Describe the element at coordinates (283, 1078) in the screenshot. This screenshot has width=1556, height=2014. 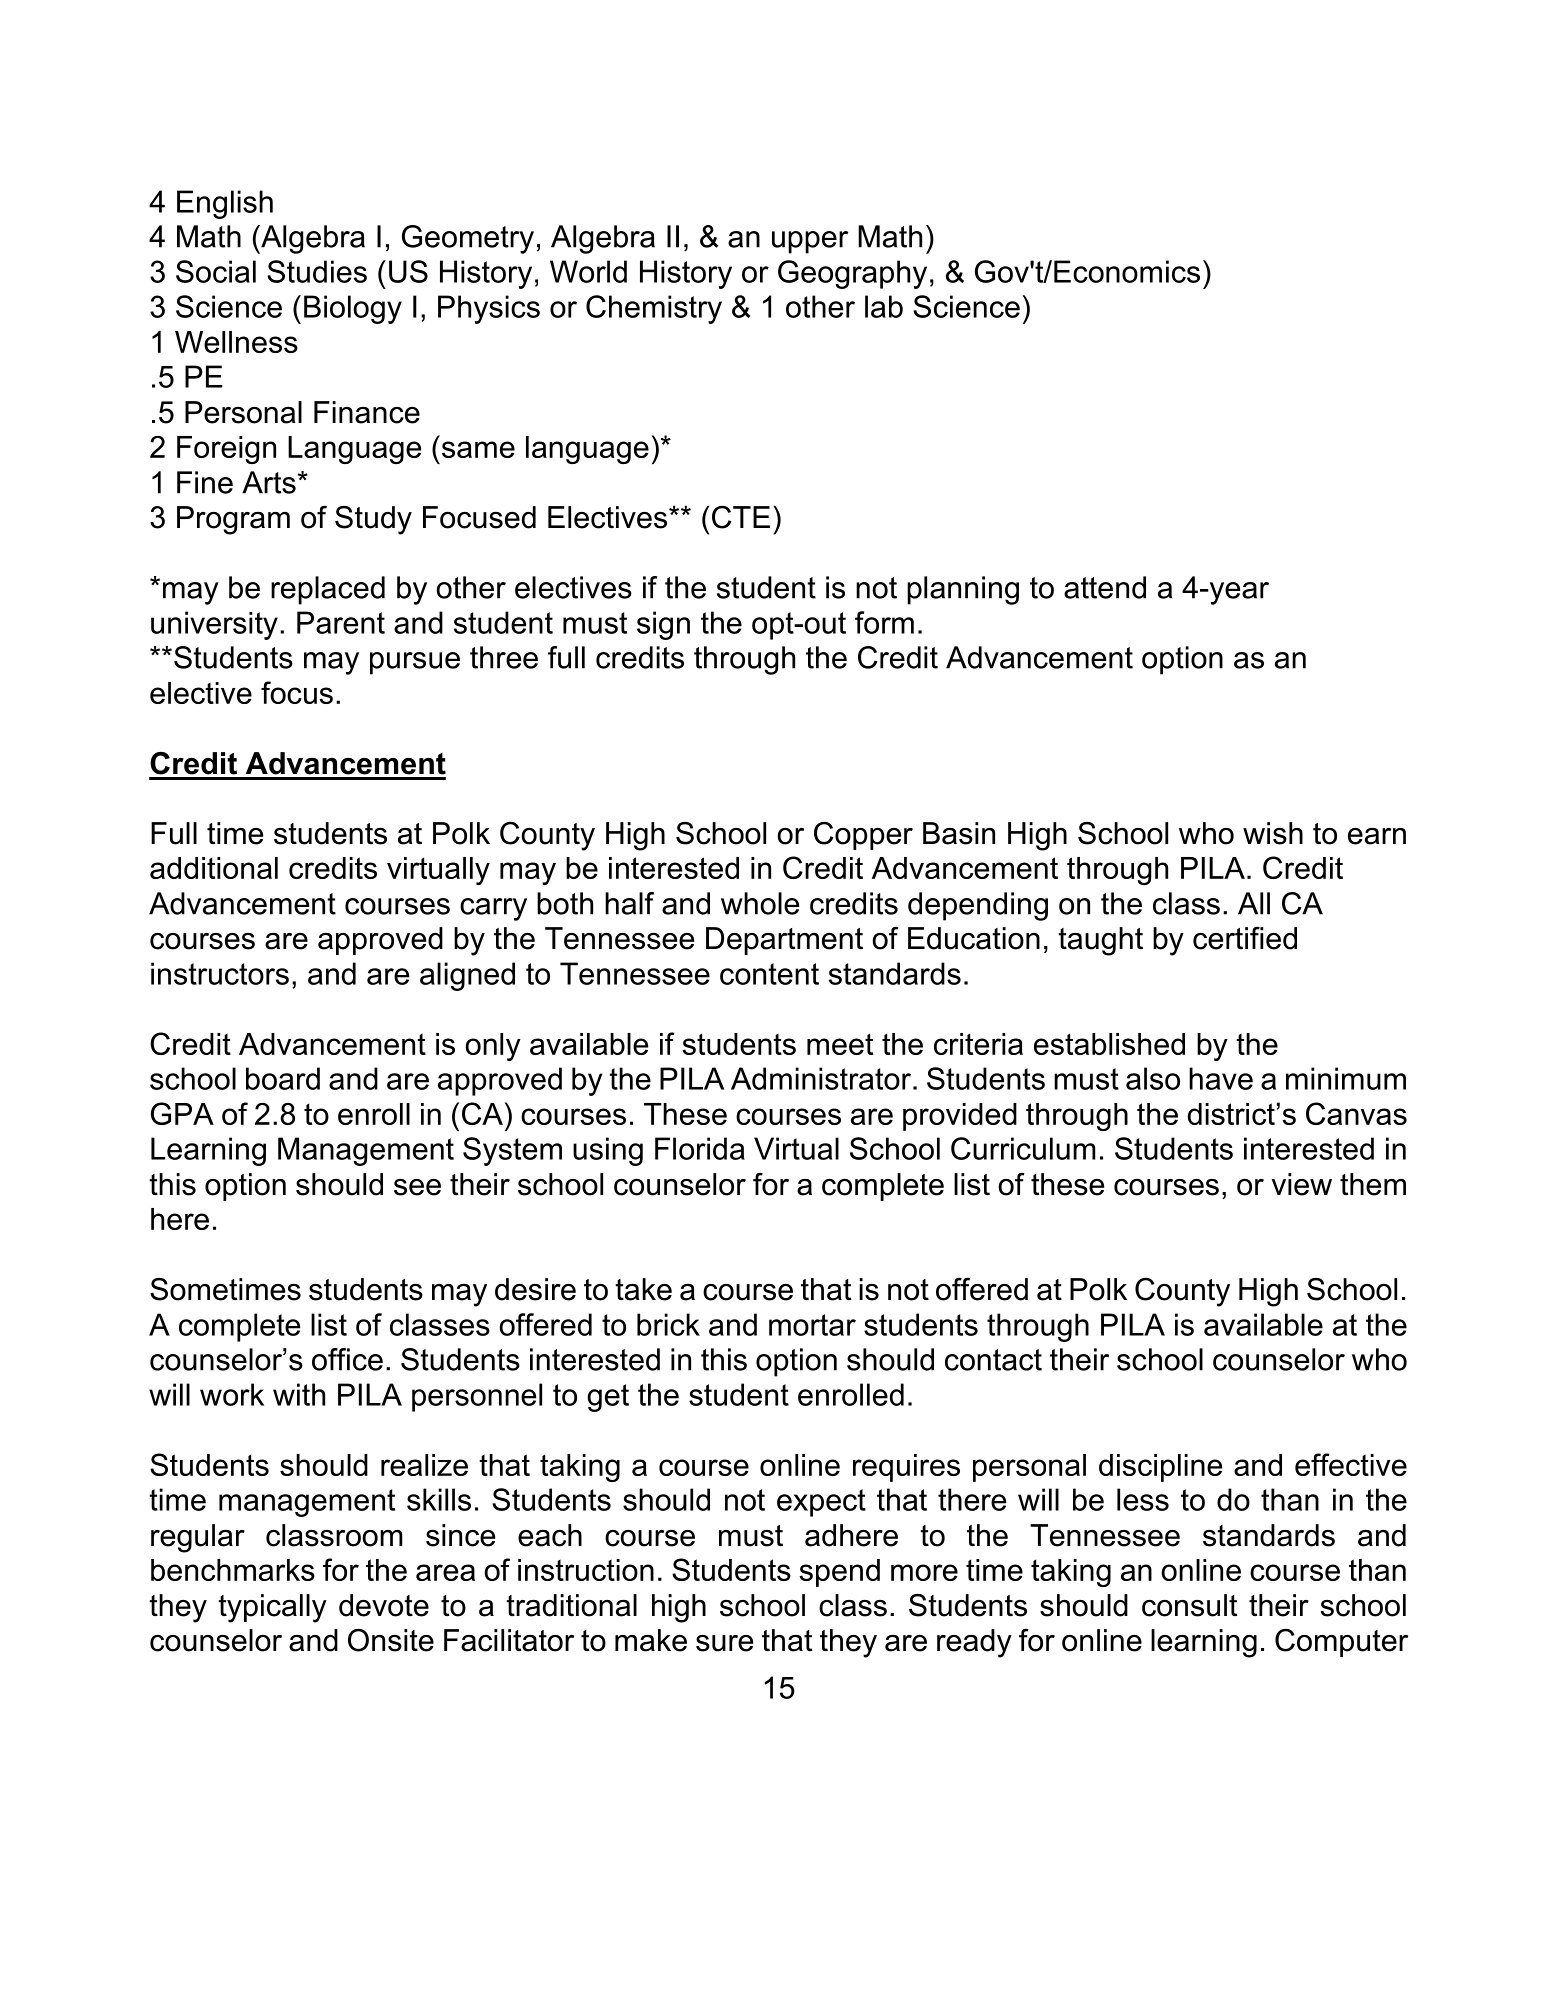
I see `board` at that location.
